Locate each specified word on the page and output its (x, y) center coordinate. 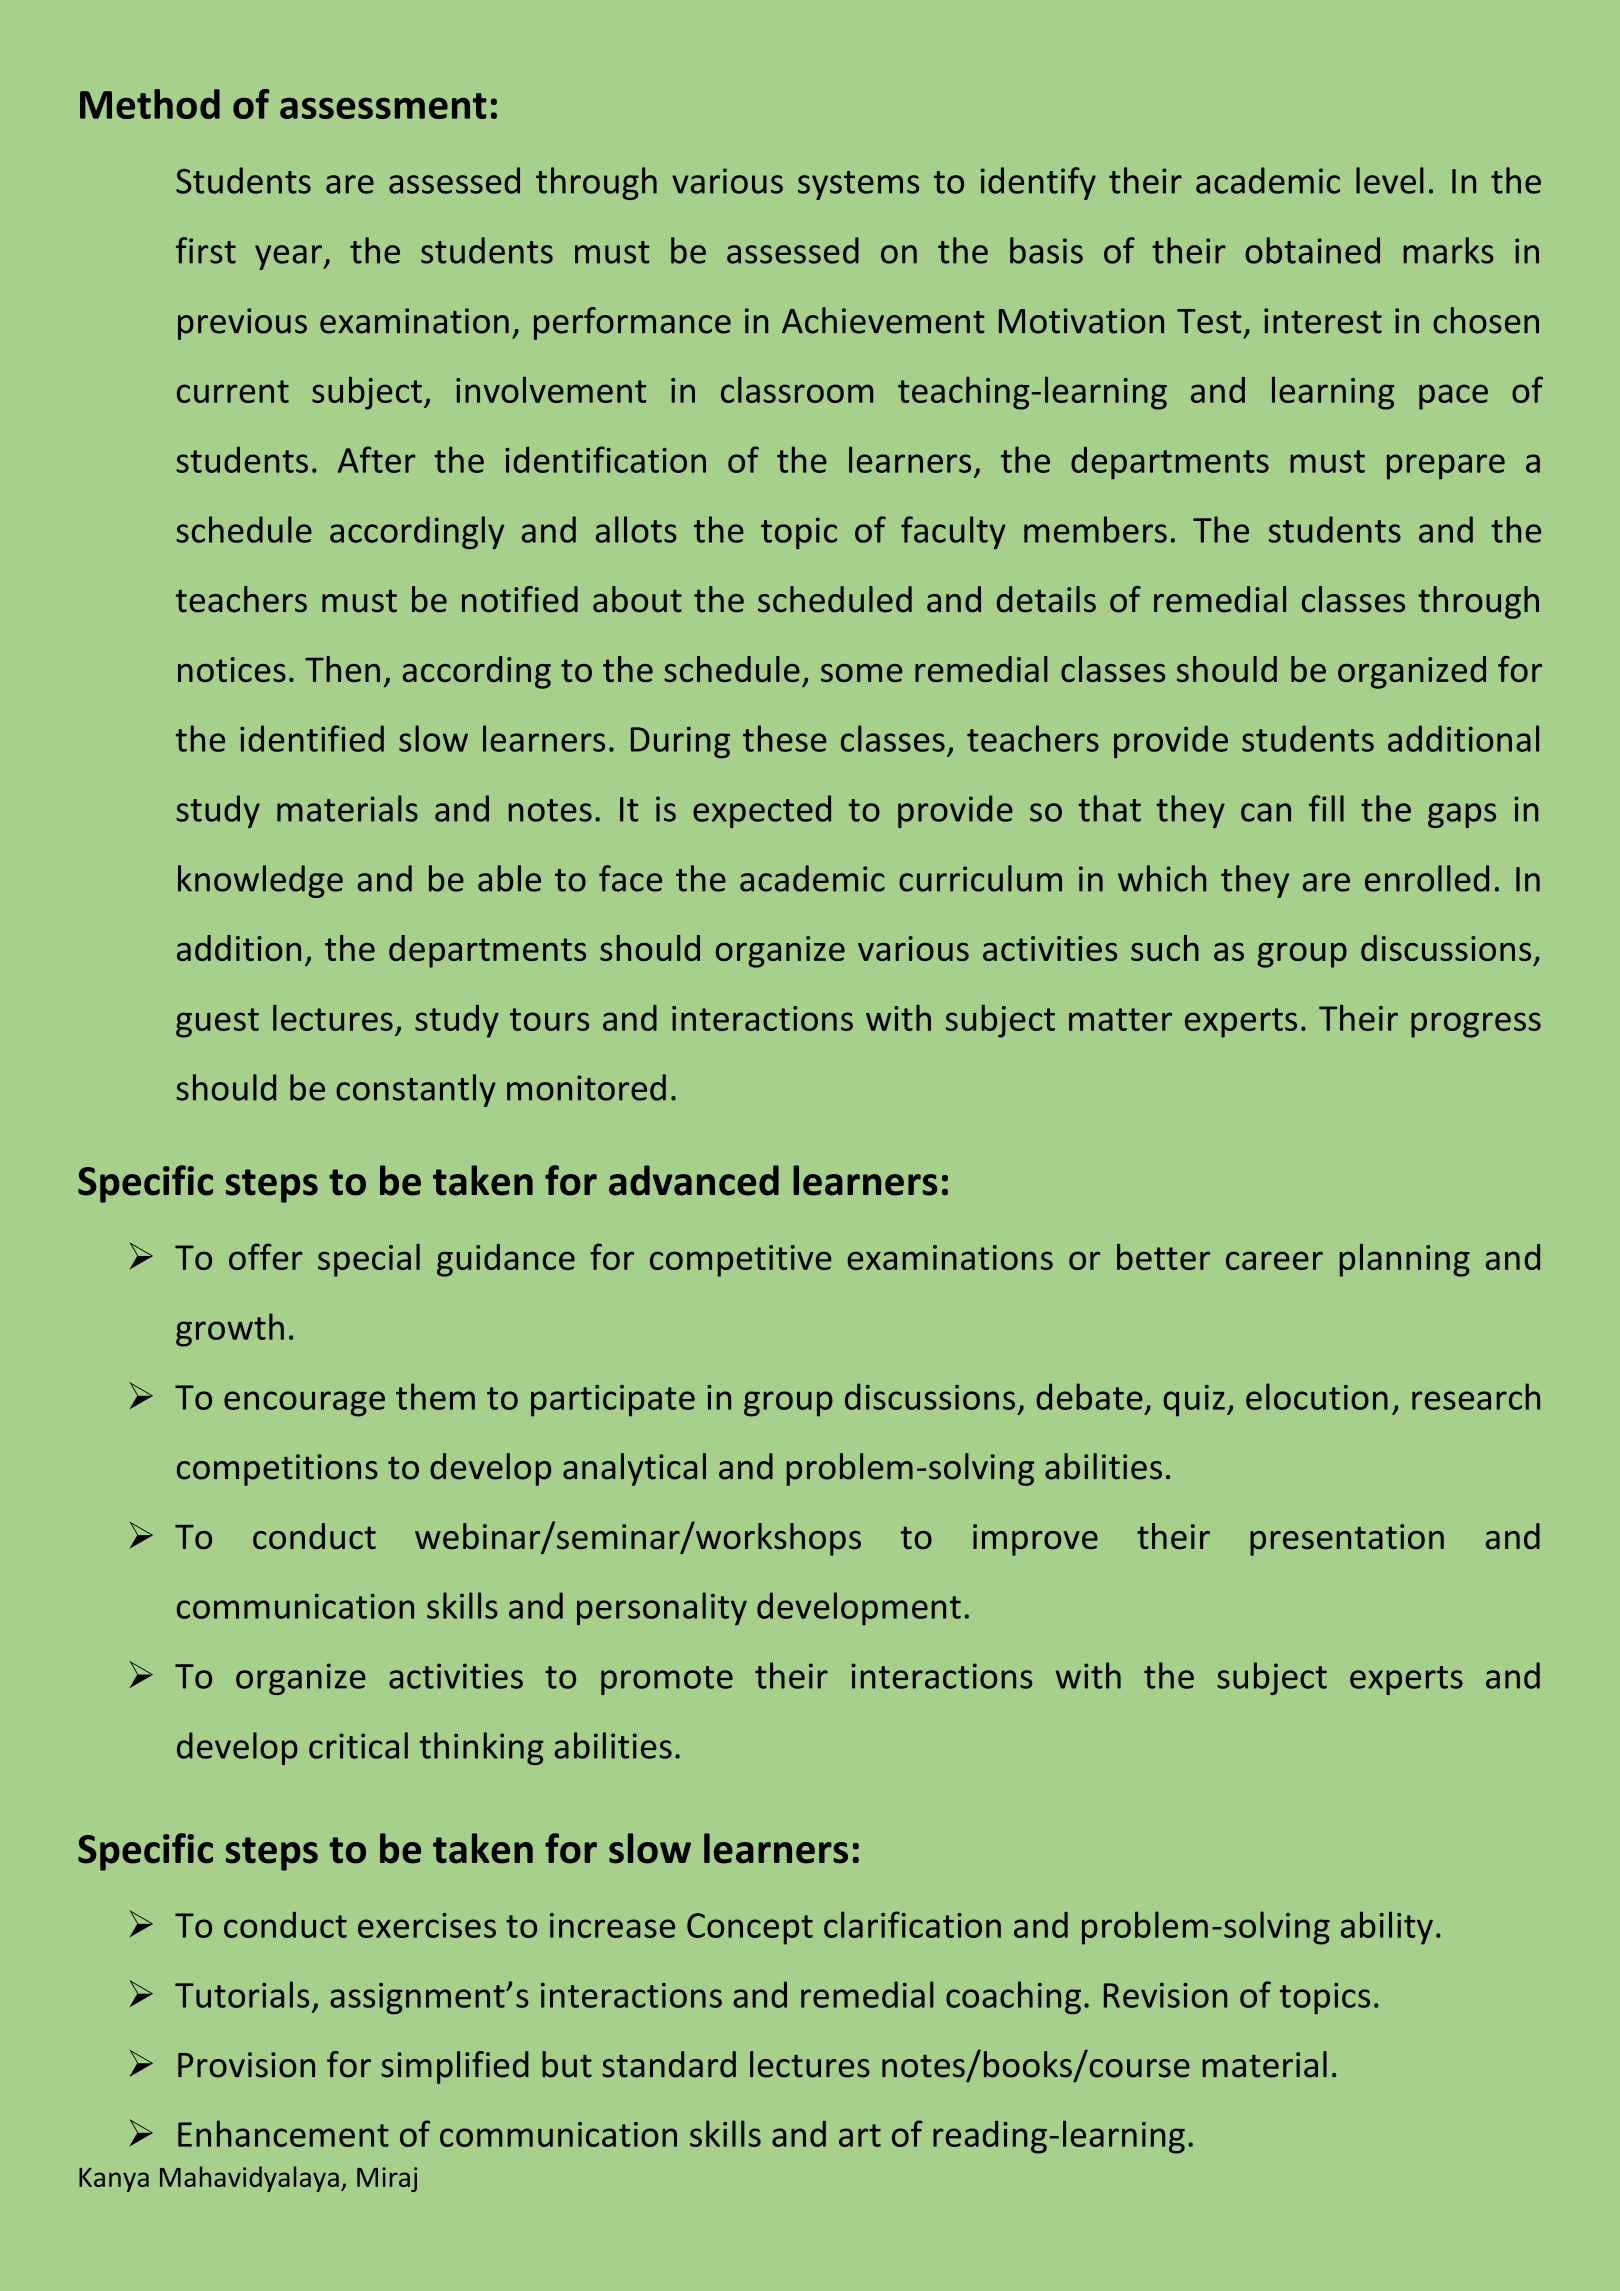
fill (1326, 808)
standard (669, 2064)
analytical (634, 1469)
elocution (1317, 1396)
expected (762, 811)
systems (858, 185)
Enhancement (283, 2133)
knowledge (260, 881)
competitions (277, 1470)
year (289, 257)
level (1390, 180)
